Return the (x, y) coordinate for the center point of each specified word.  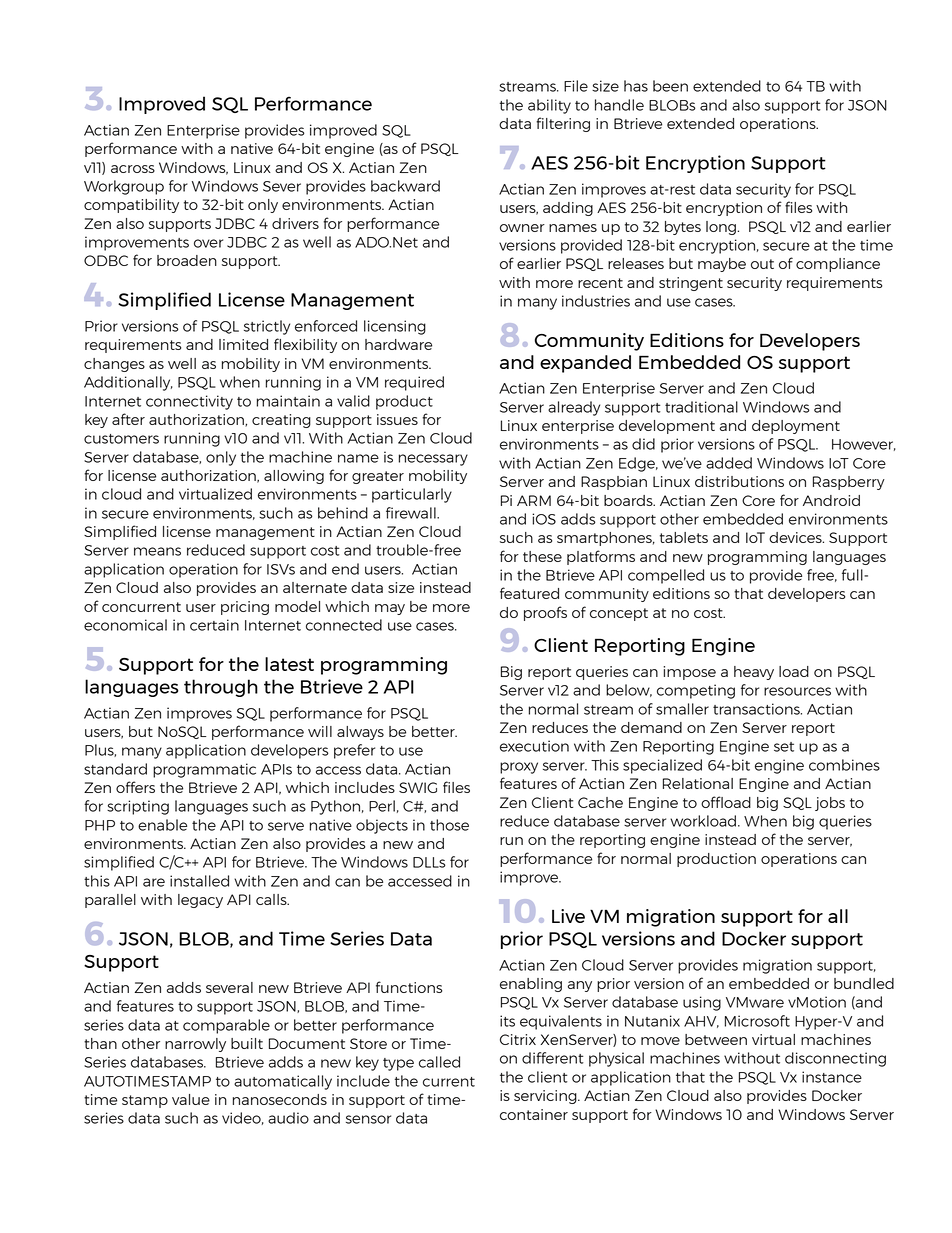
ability (549, 106)
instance (832, 1077)
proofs (545, 613)
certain (214, 625)
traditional (701, 407)
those (449, 825)
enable (162, 825)
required (414, 383)
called (439, 1062)
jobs (830, 804)
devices (796, 537)
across (133, 169)
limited (243, 344)
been (670, 86)
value (191, 1099)
